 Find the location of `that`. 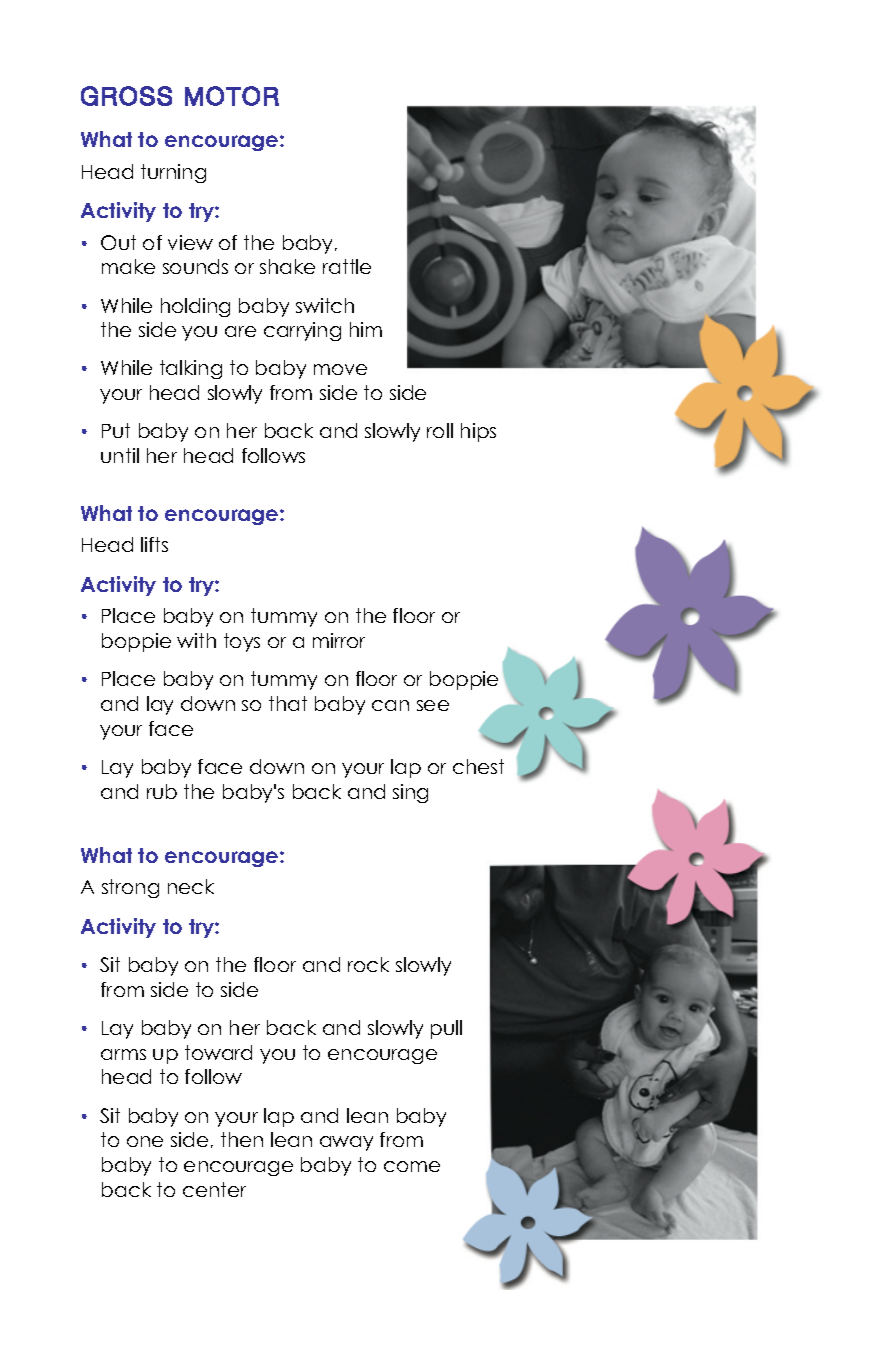

that is located at coordinates (288, 703).
